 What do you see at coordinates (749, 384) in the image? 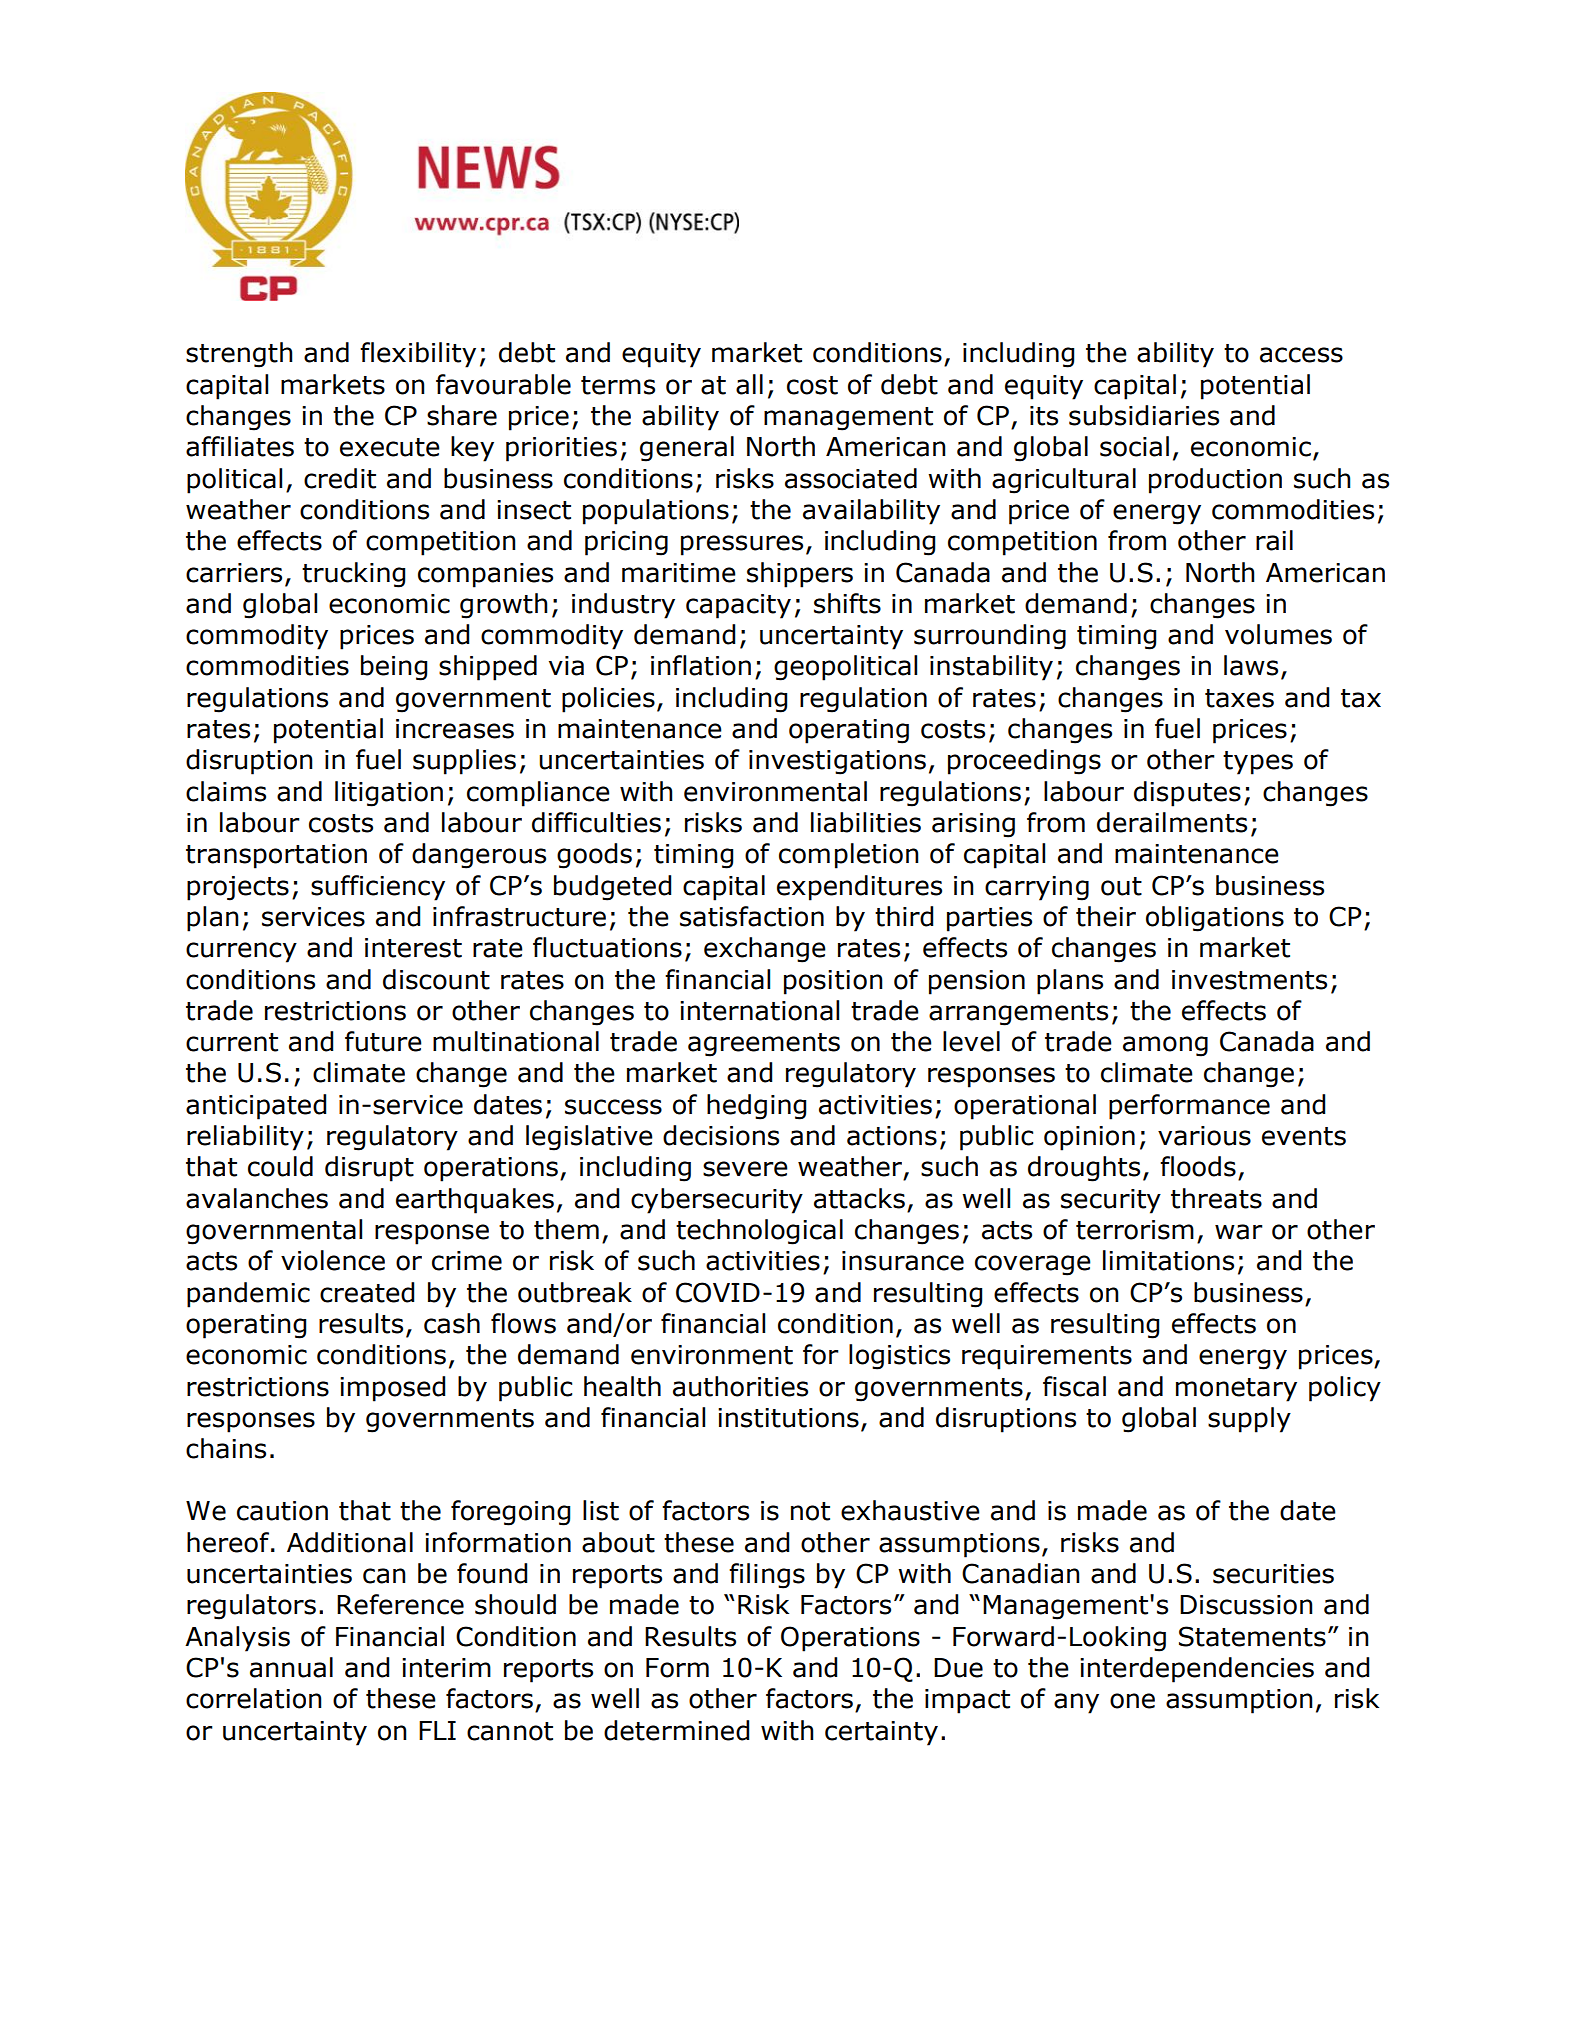
I see `all` at bounding box center [749, 384].
